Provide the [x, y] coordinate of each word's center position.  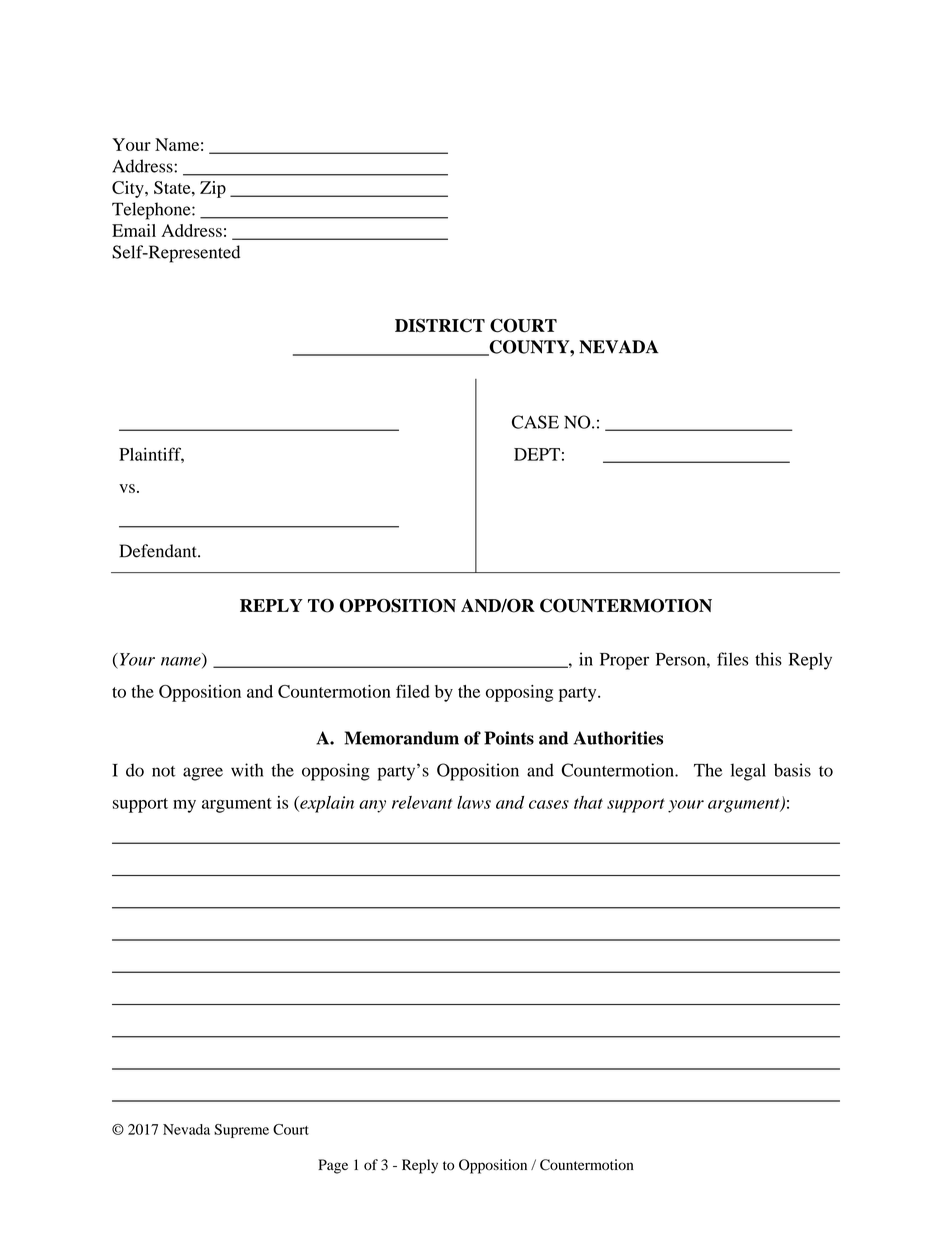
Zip [213, 189]
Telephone [152, 211]
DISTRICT [440, 325]
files [732, 659]
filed [413, 691]
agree [203, 774]
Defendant [159, 551]
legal [748, 772]
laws [474, 802]
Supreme [241, 1131]
